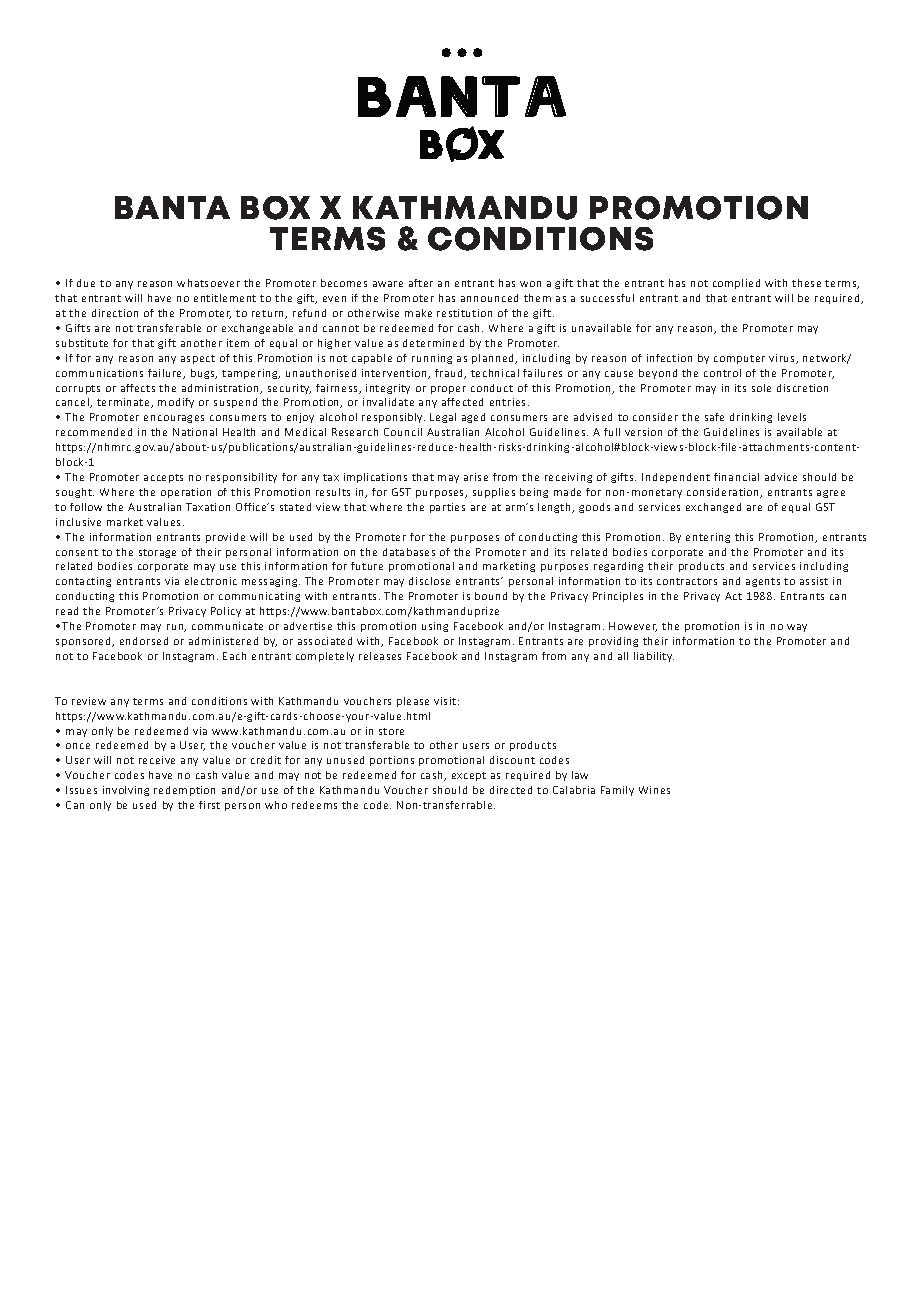 This document has width=924, height=1308. What do you see at coordinates (736, 284) in the document?
I see `complied` at bounding box center [736, 284].
